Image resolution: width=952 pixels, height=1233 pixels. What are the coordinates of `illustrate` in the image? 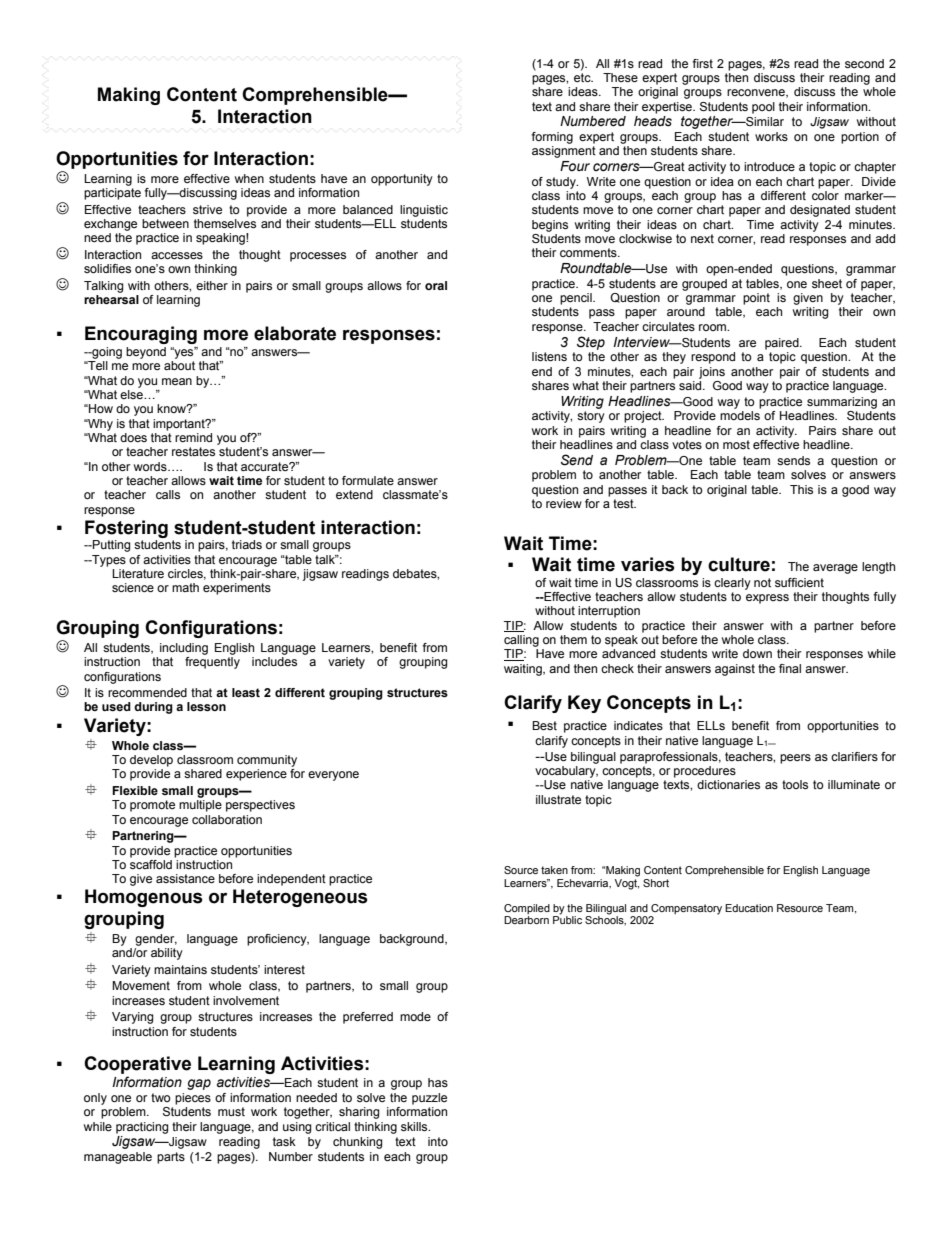 It's located at (558, 799).
